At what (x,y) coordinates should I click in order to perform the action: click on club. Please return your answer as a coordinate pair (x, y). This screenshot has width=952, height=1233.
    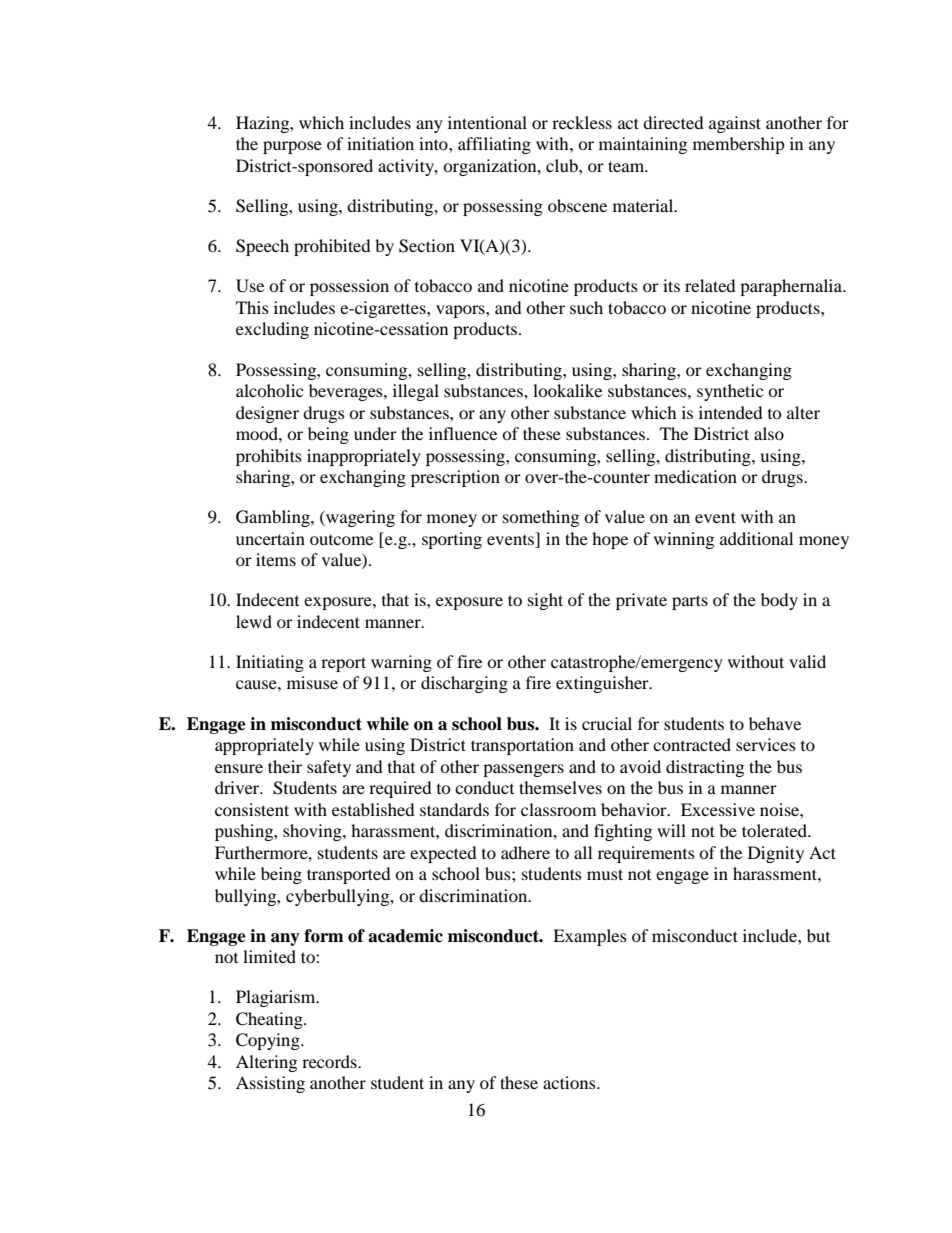
    Looking at the image, I should click on (563, 165).
